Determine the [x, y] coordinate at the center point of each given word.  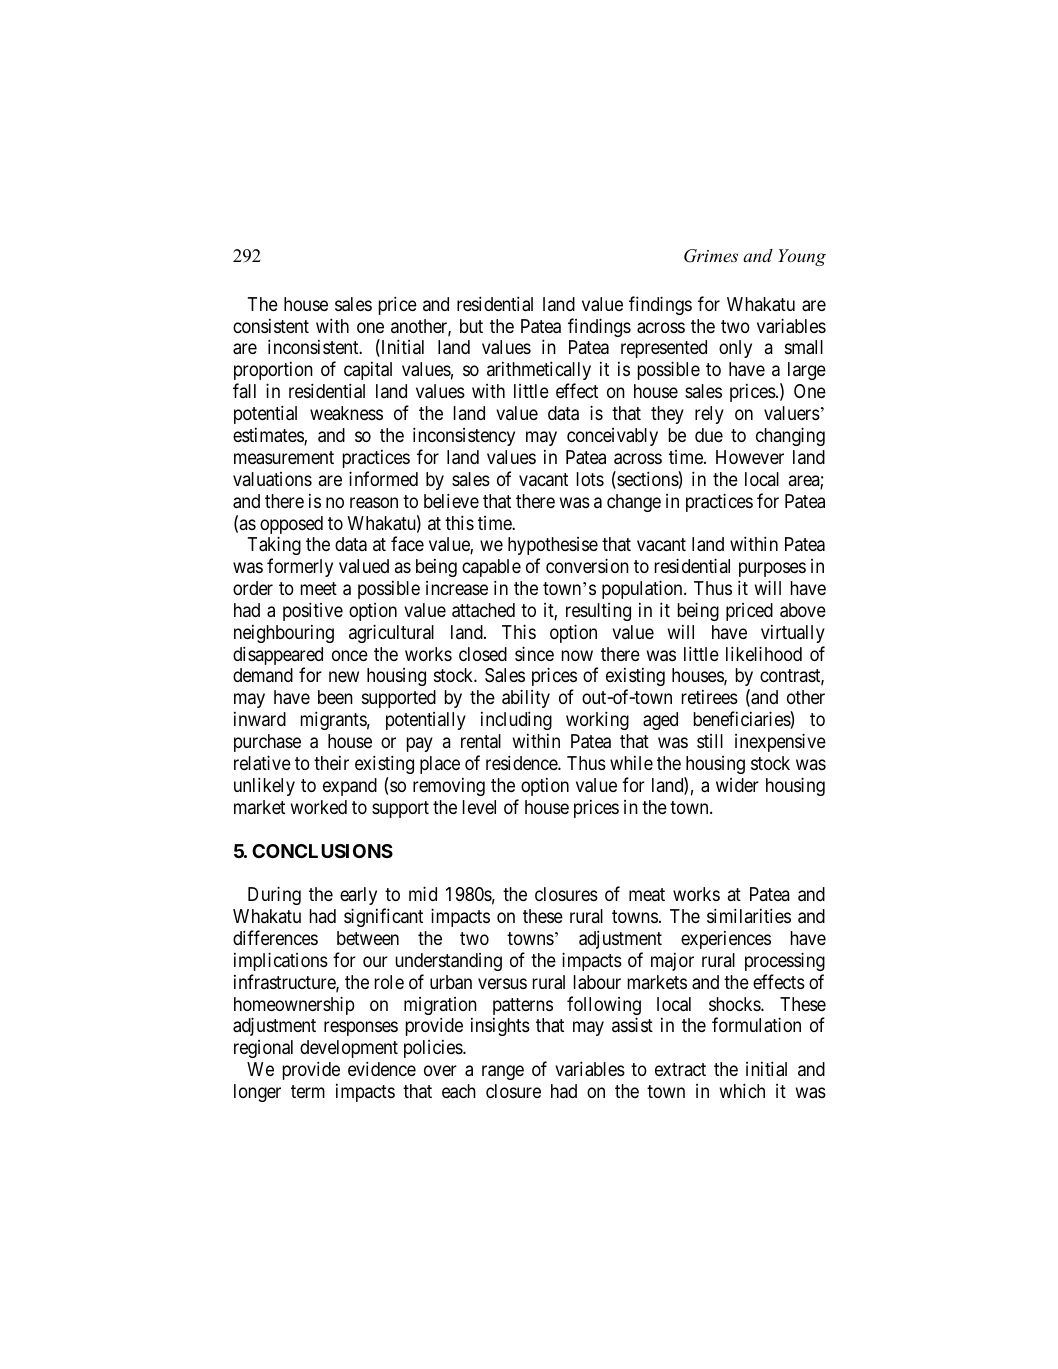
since [534, 653]
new [344, 677]
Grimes [711, 256]
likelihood [764, 653]
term [308, 1091]
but [471, 326]
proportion [273, 373]
